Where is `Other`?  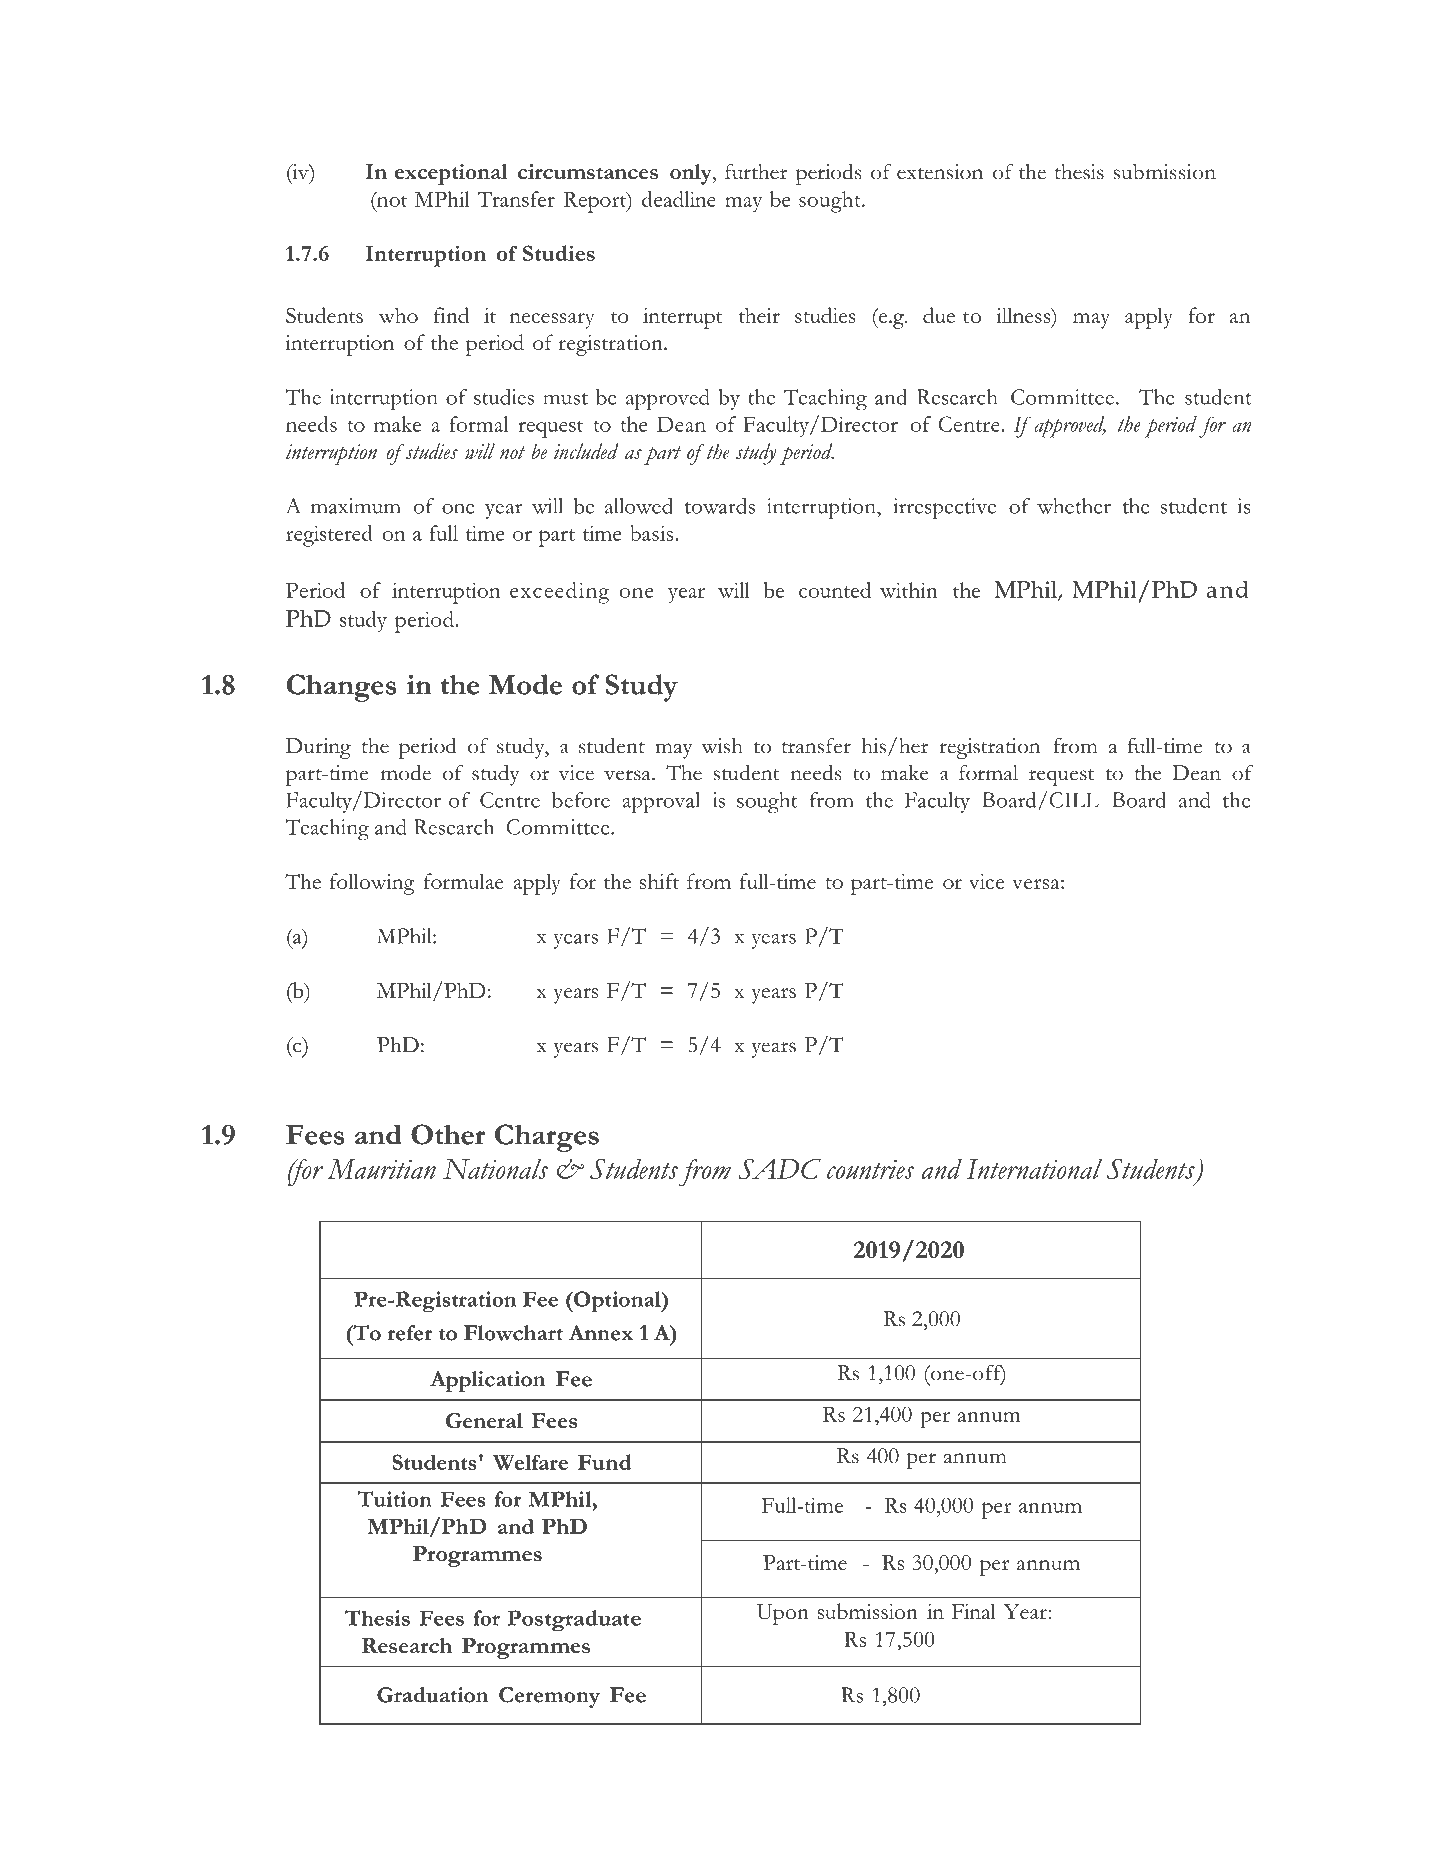 Other is located at coordinates (448, 1134).
